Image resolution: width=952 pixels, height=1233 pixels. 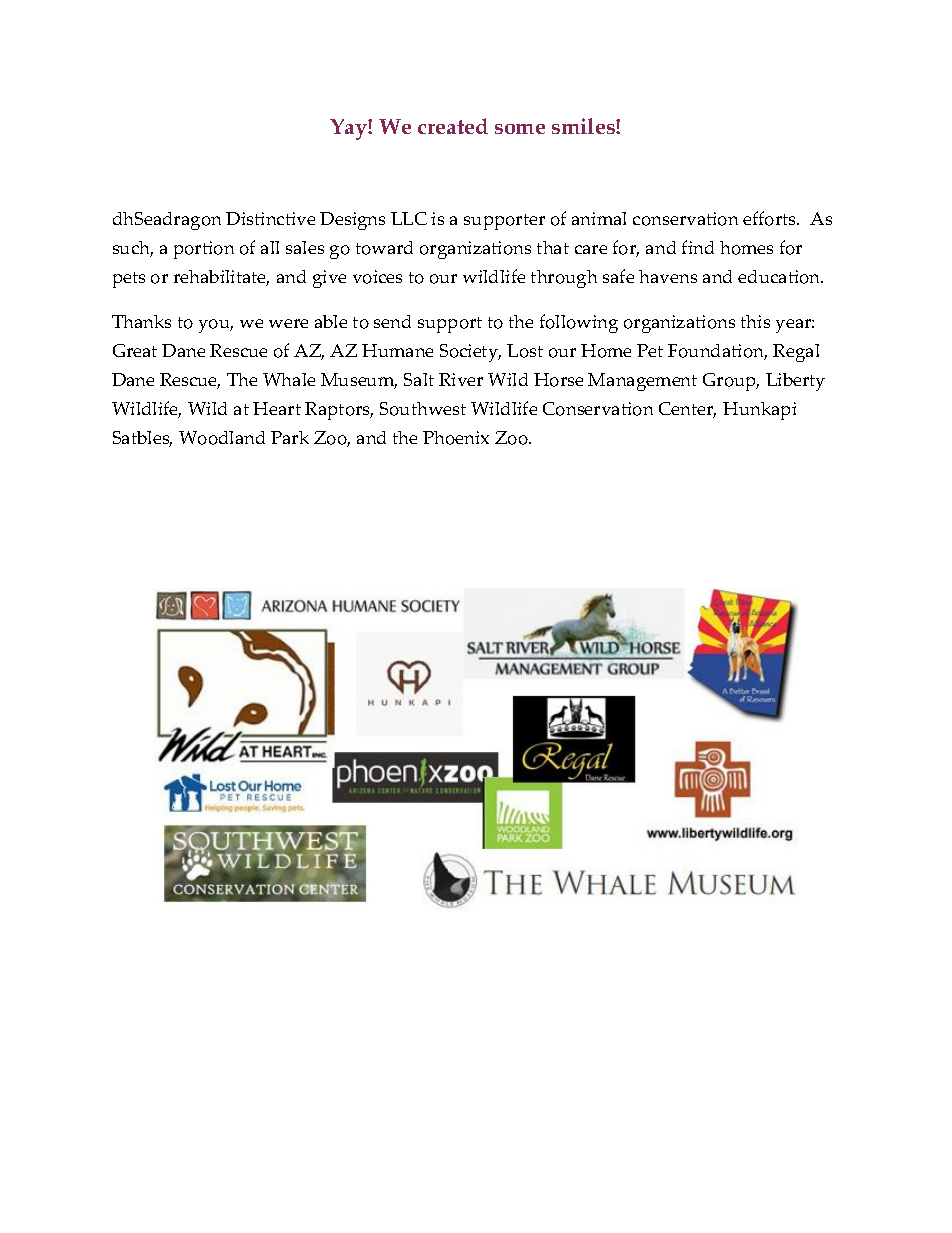 I want to click on Whale, so click(x=289, y=379).
